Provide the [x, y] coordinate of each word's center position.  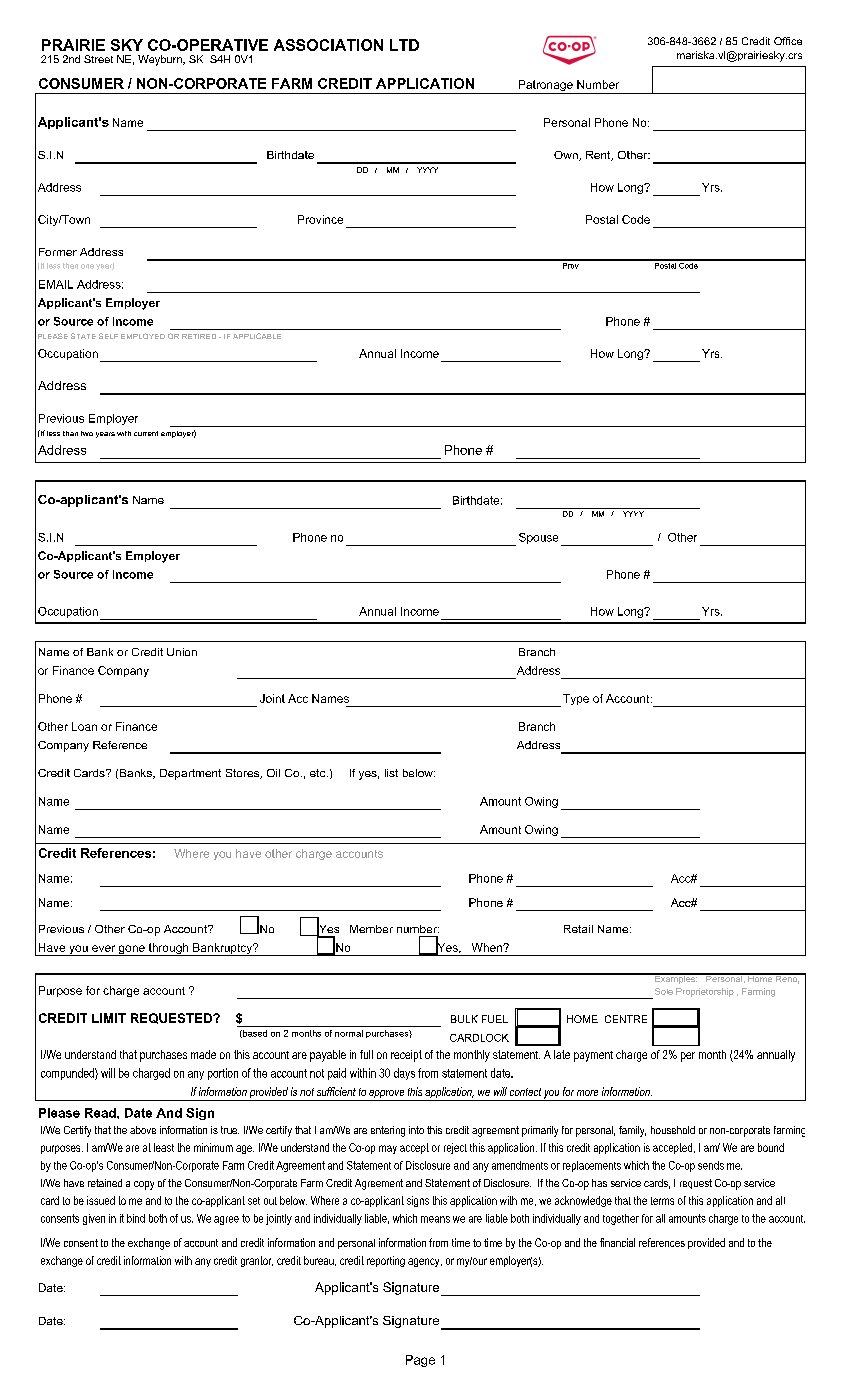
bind [136, 1218]
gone [132, 950]
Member [371, 929]
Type [576, 699]
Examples [675, 978]
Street [98, 59]
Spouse [538, 538]
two [87, 433]
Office [788, 41]
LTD [404, 45]
